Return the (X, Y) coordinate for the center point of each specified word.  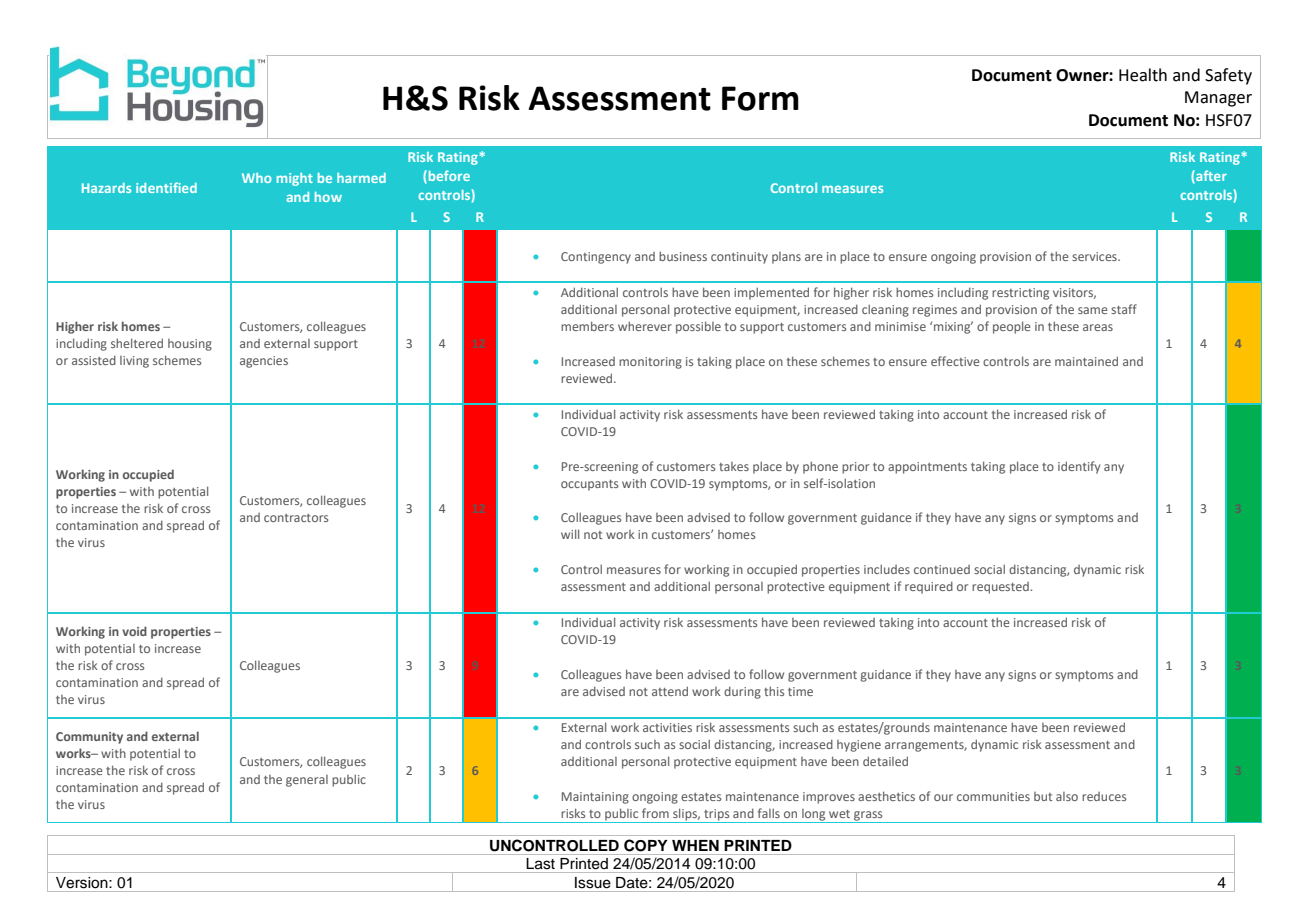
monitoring (650, 363)
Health (1143, 75)
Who (256, 178)
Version (83, 882)
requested (1001, 588)
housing (190, 345)
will (570, 534)
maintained (1086, 361)
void (134, 631)
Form (760, 98)
